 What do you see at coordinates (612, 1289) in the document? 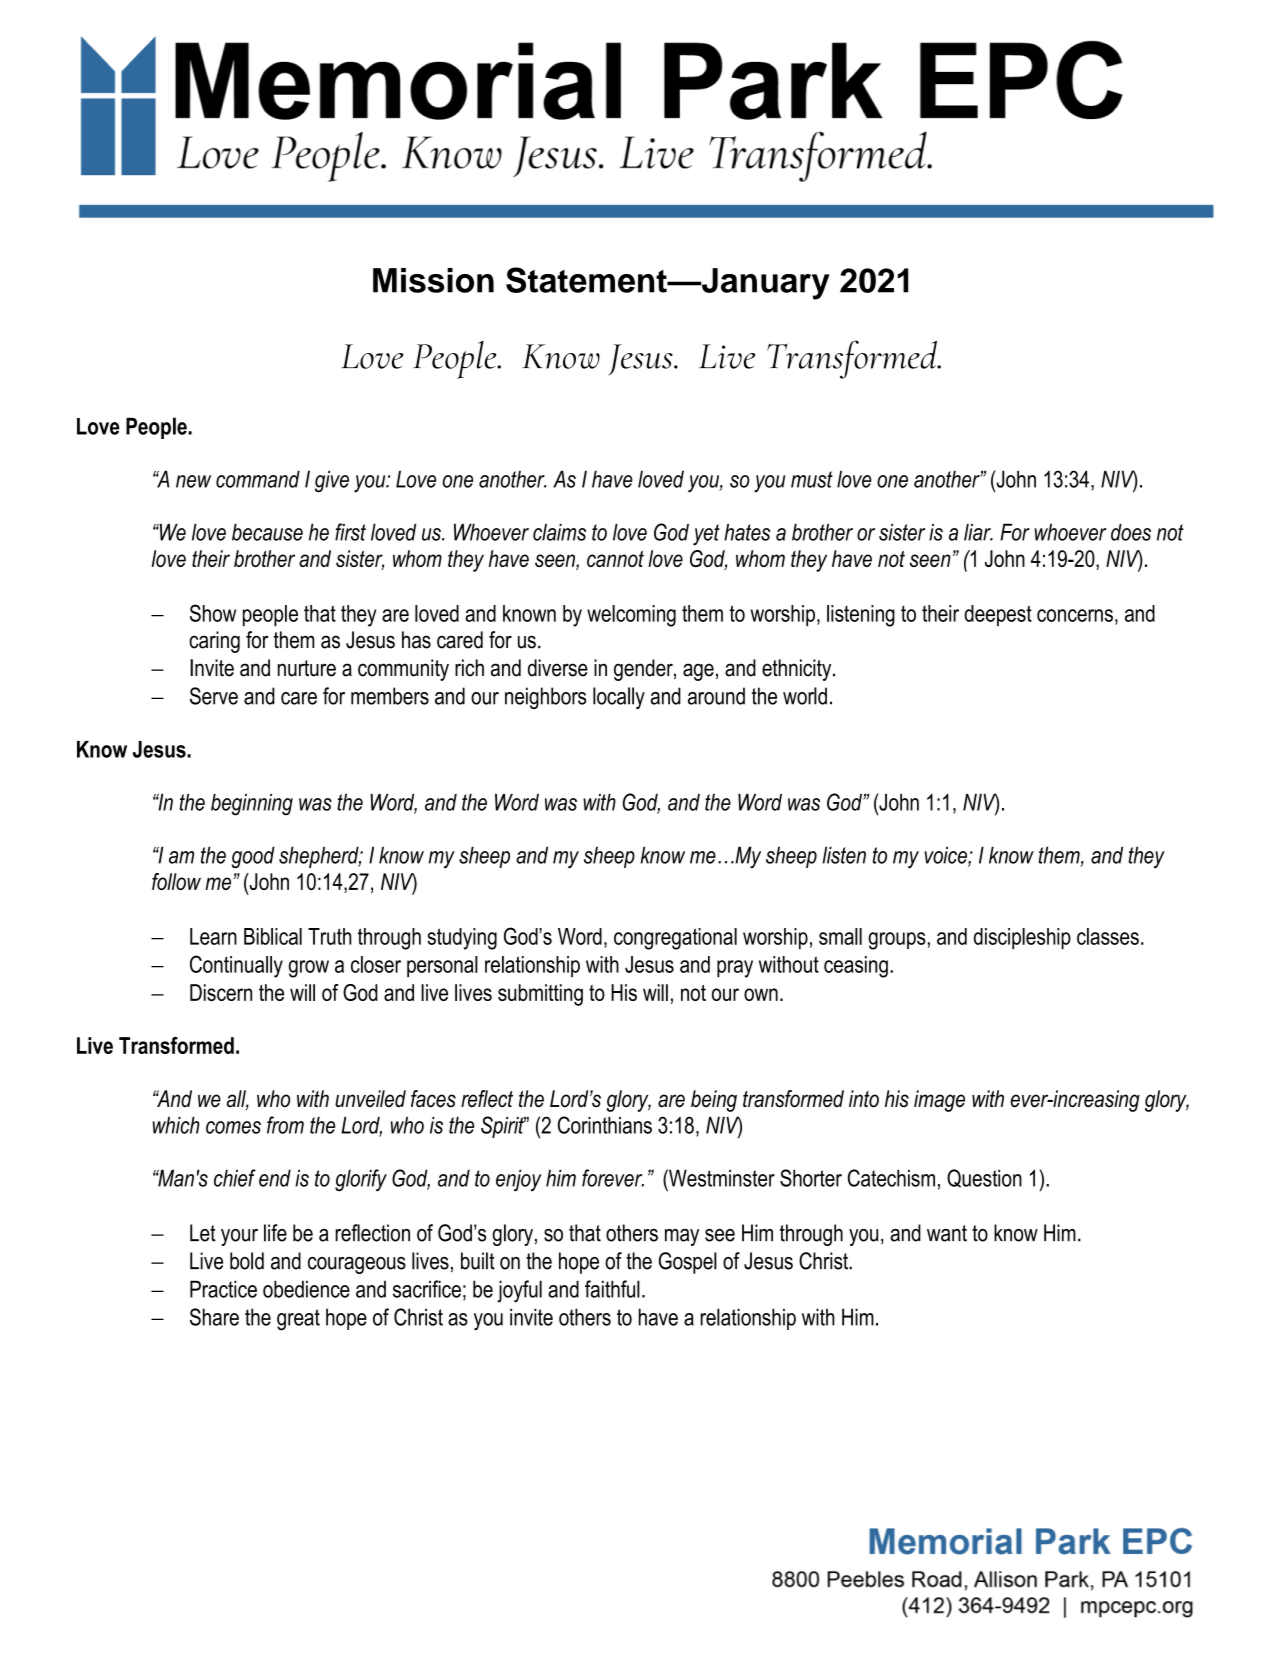
I see `faithful` at bounding box center [612, 1289].
